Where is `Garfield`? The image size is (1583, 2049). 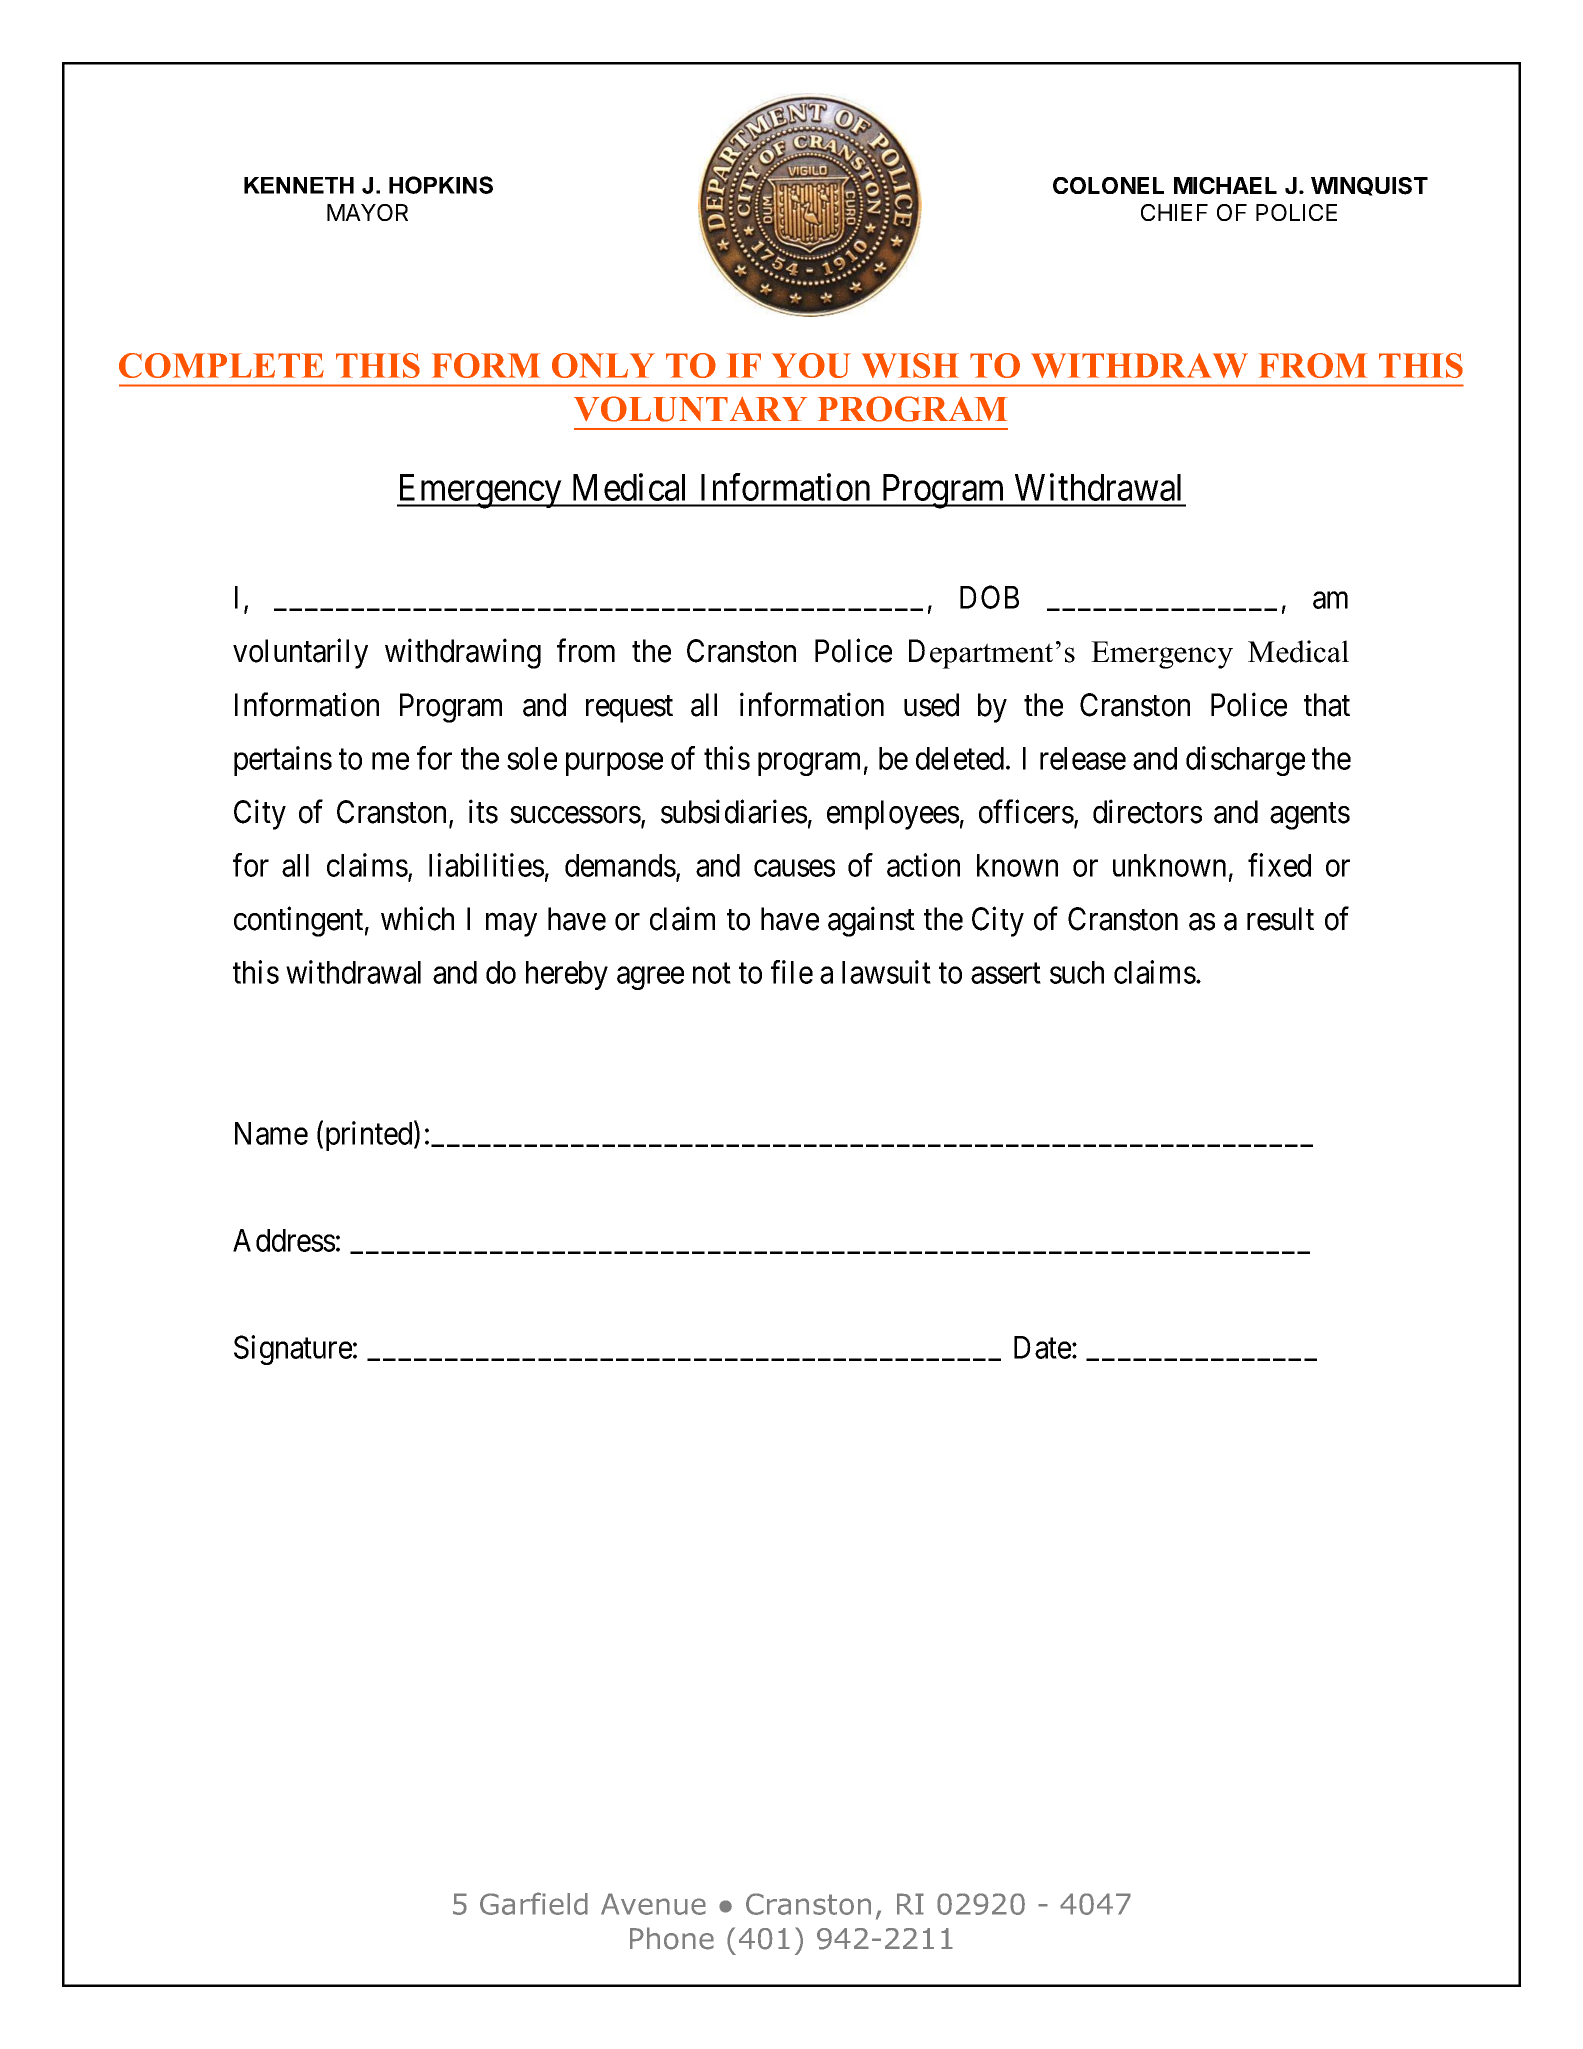 Garfield is located at coordinates (534, 1903).
